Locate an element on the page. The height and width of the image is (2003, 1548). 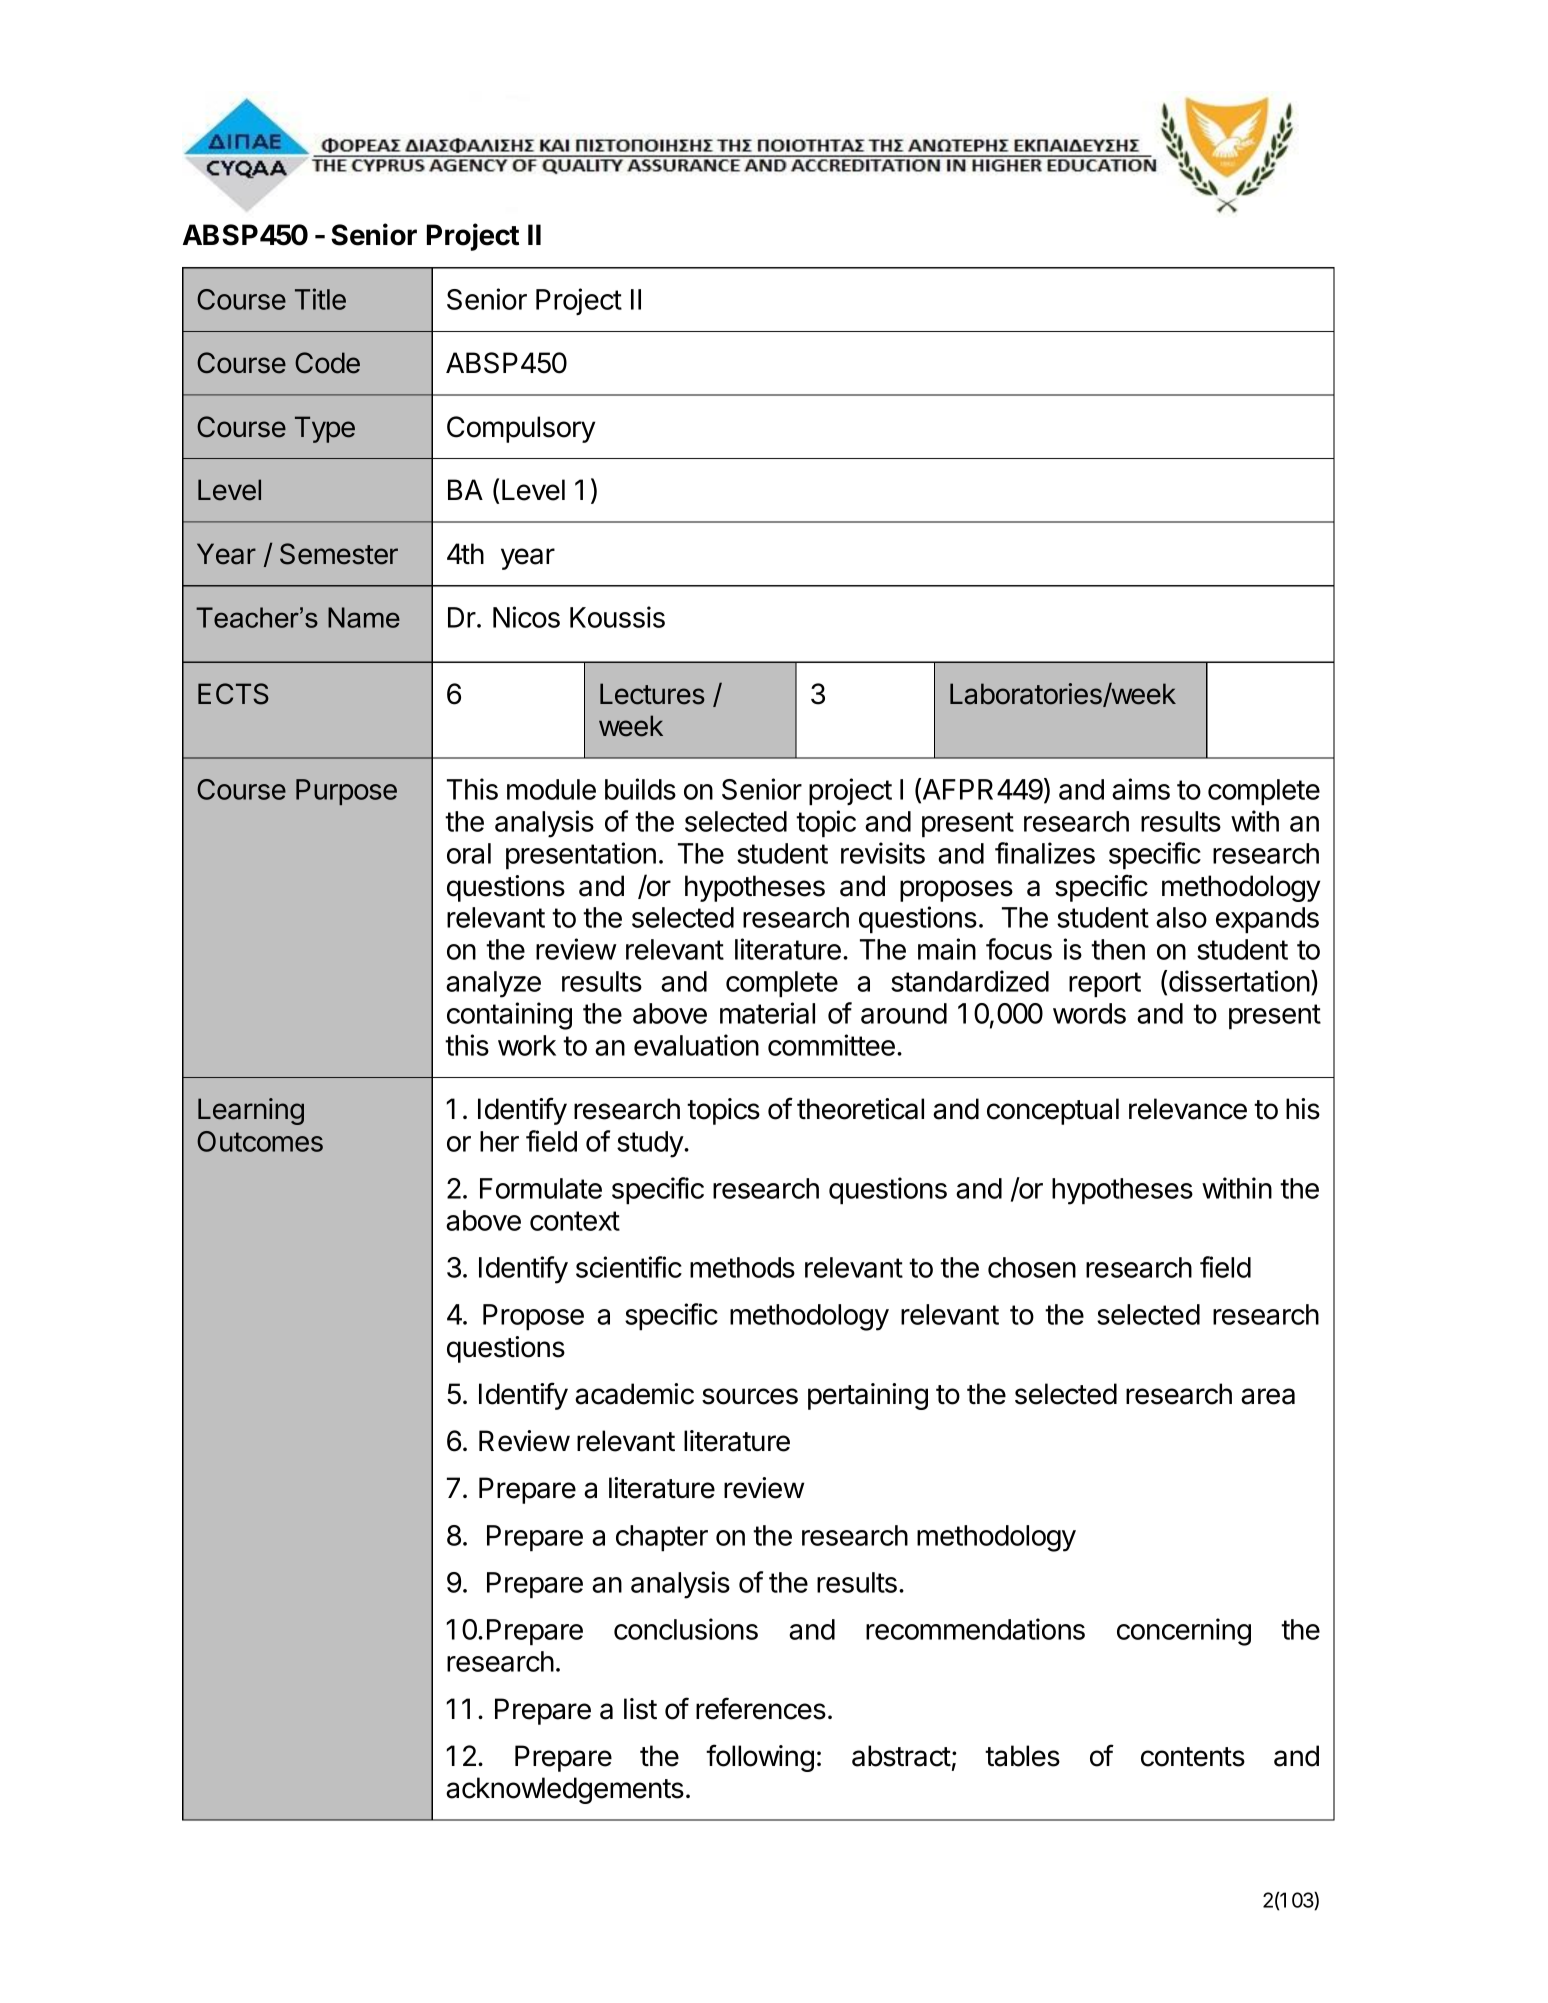
Name is located at coordinates (364, 617).
